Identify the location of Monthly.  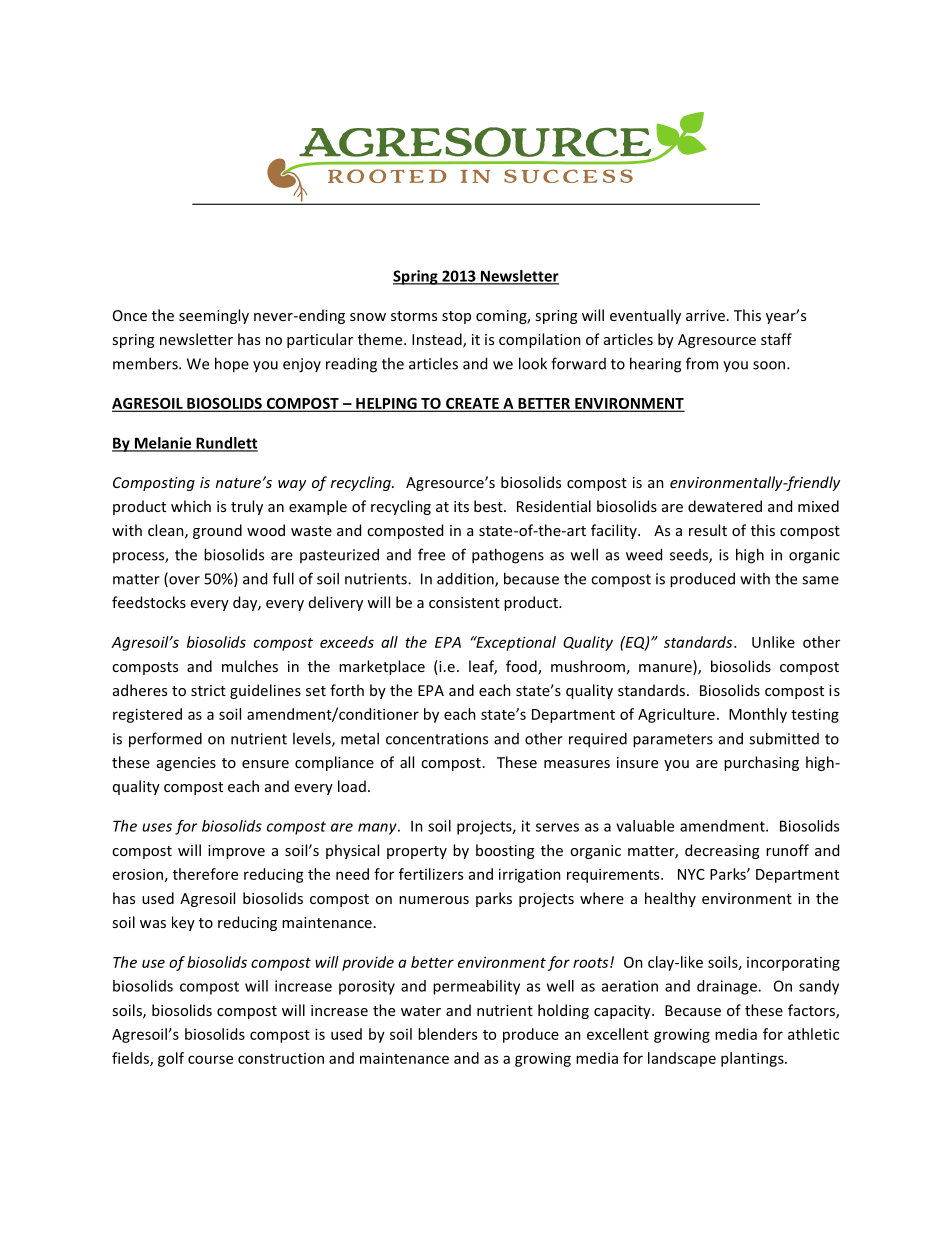
(758, 715).
